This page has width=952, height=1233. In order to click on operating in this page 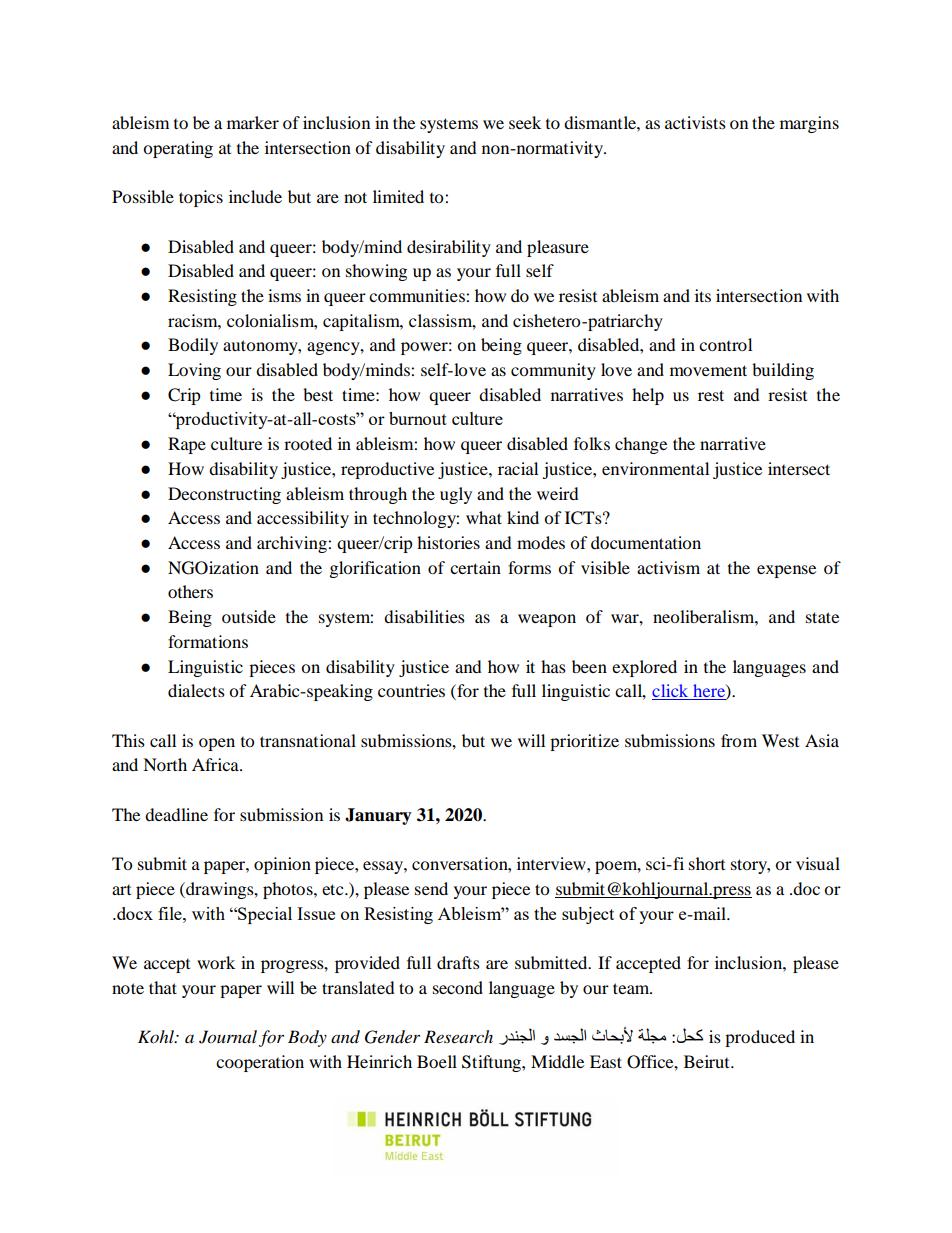, I will do `click(178, 149)`.
